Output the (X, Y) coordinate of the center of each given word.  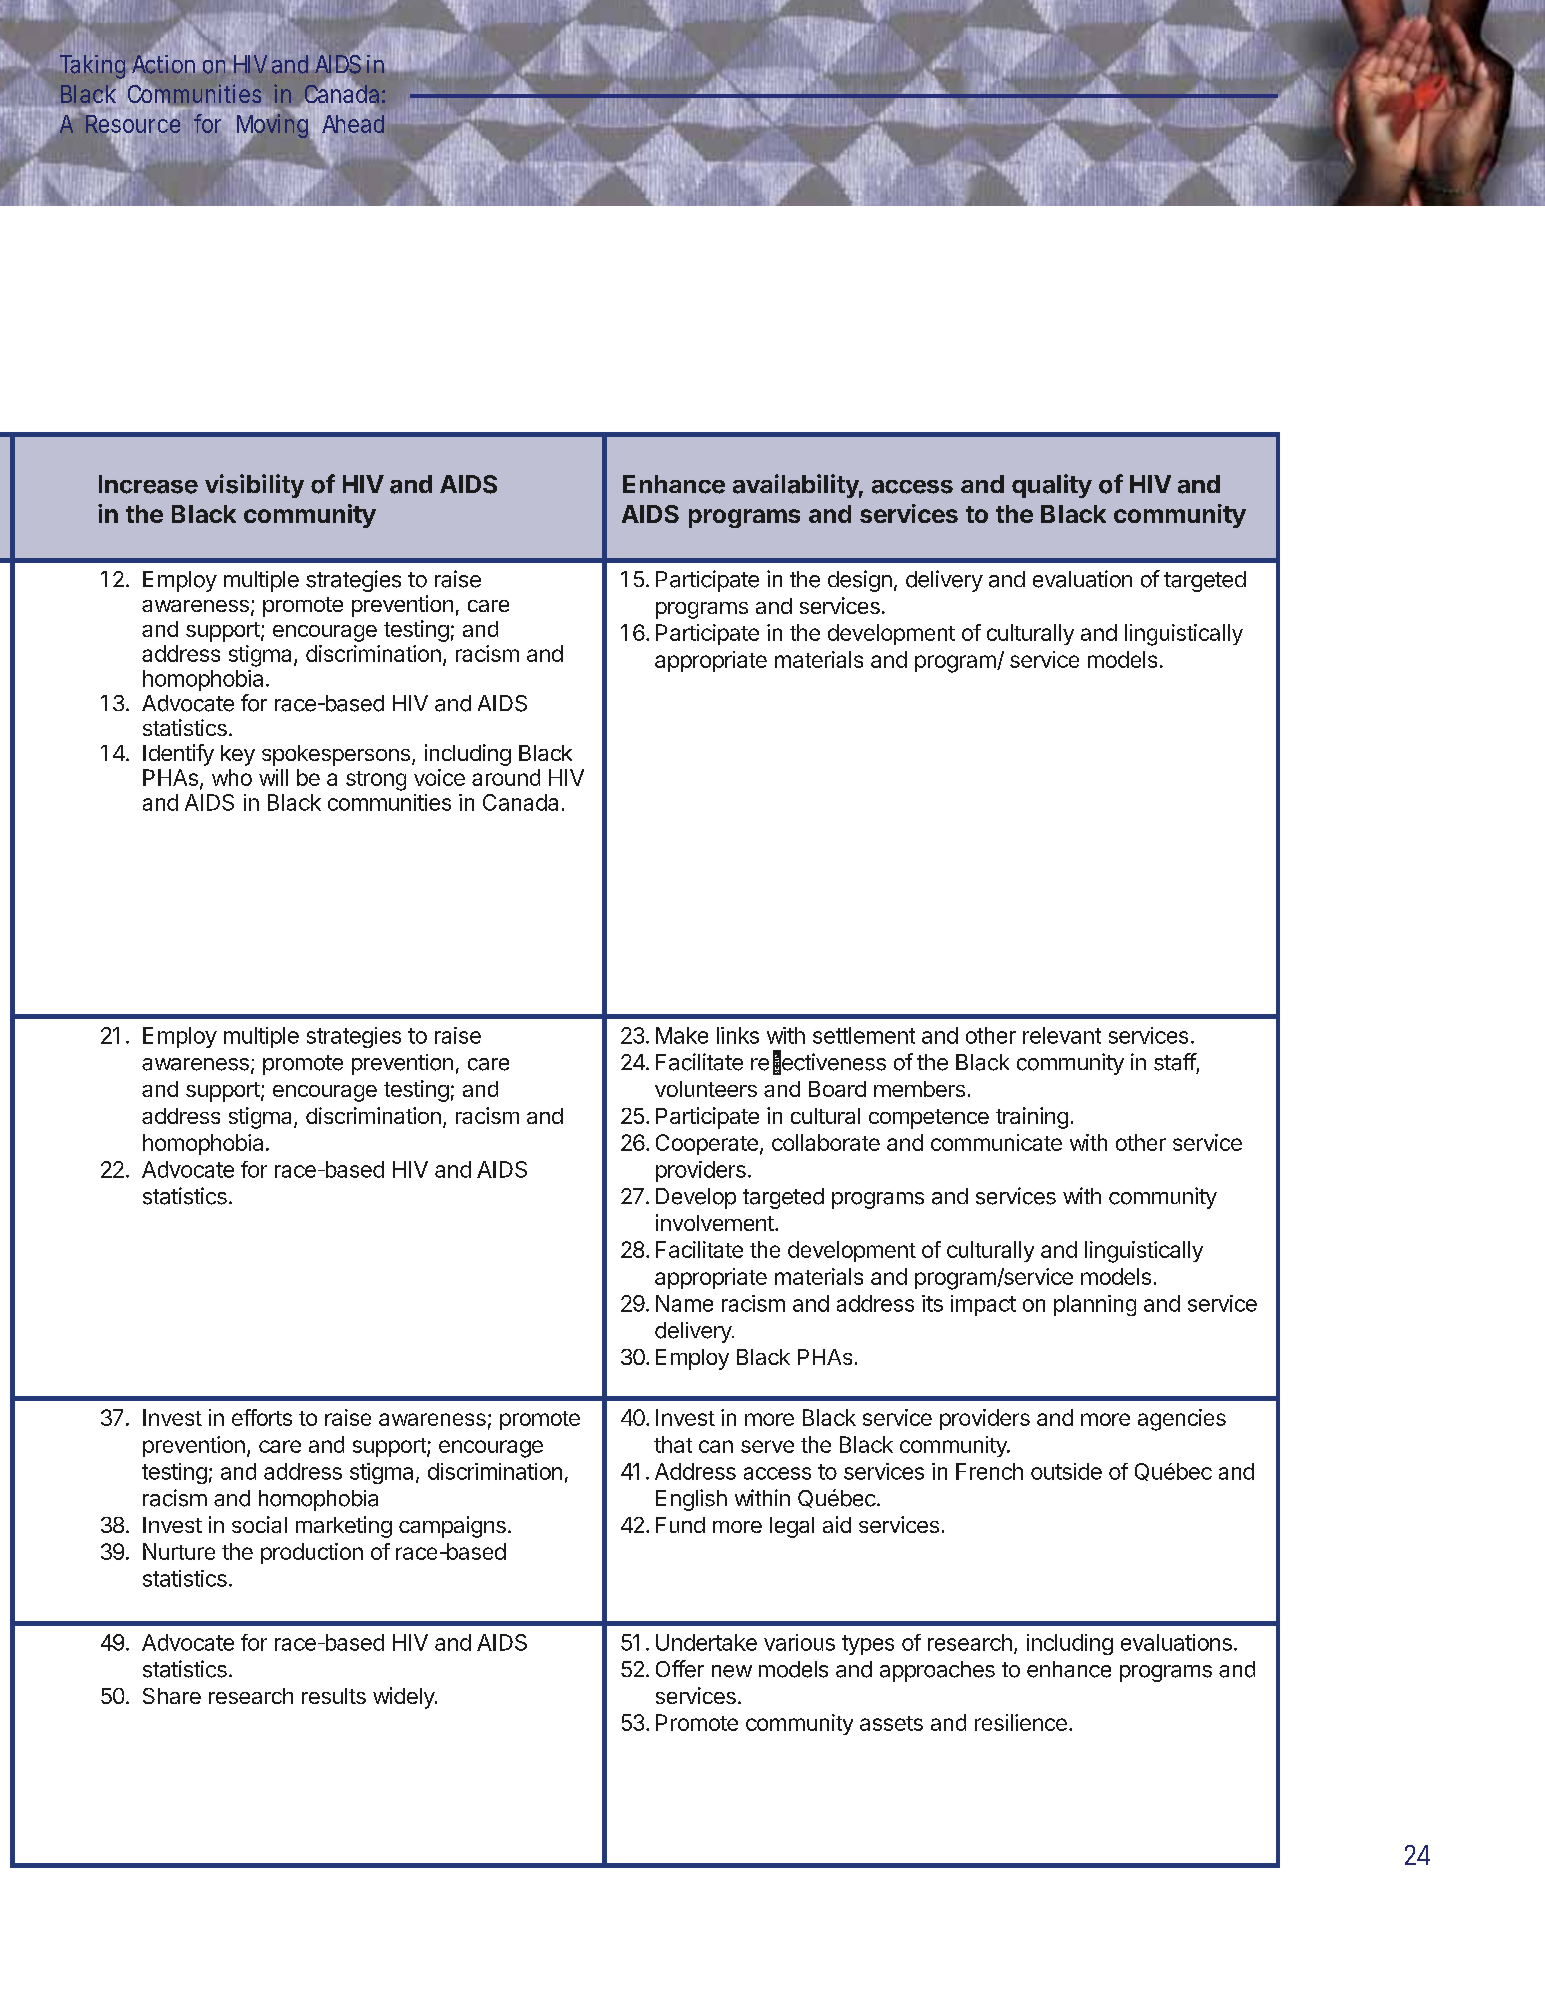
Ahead (353, 124)
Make (682, 1035)
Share (172, 1696)
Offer (680, 1669)
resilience (1021, 1722)
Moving (273, 127)
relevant (1062, 1035)
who (232, 777)
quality (1052, 486)
